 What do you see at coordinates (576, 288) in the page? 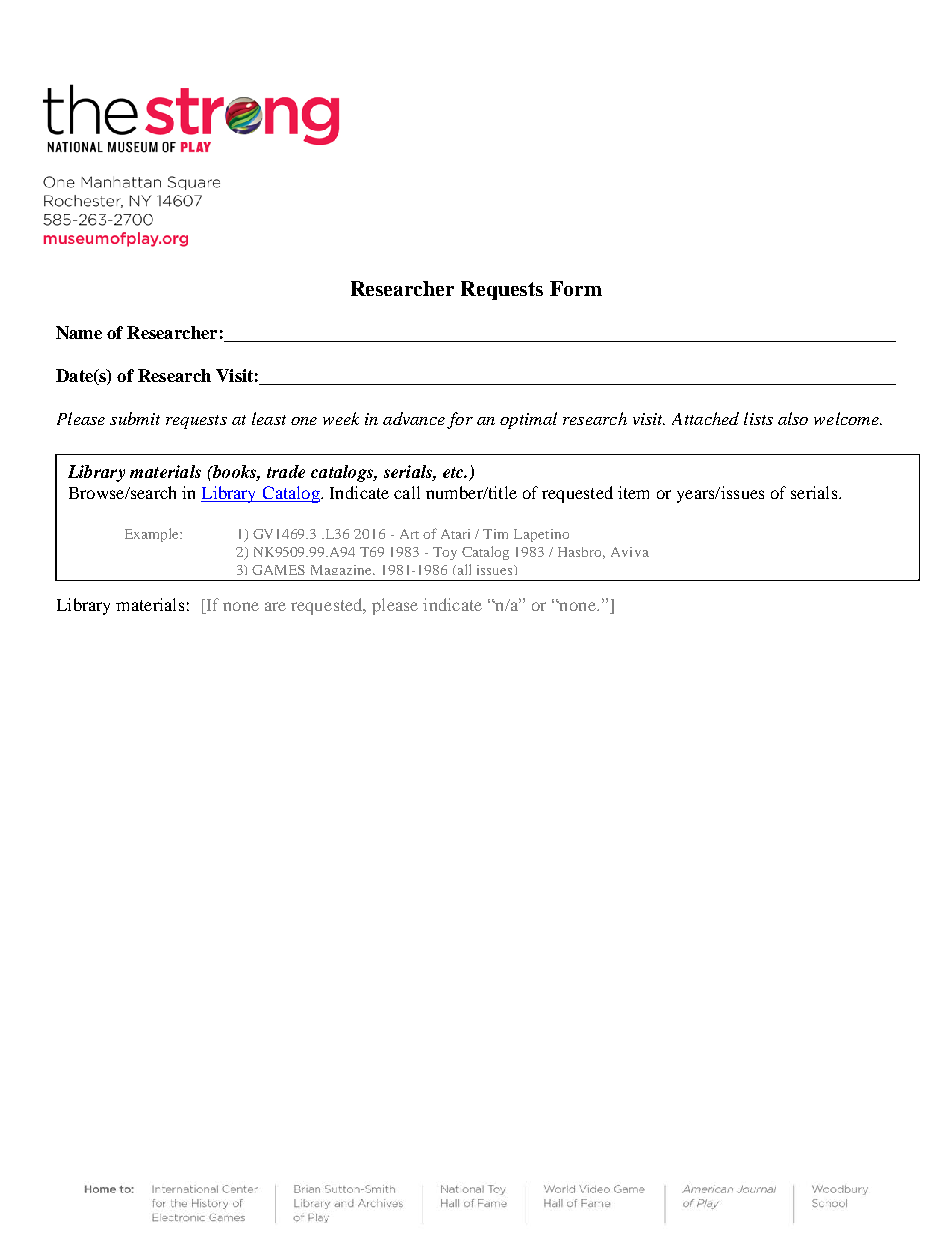
I see `Form` at bounding box center [576, 288].
